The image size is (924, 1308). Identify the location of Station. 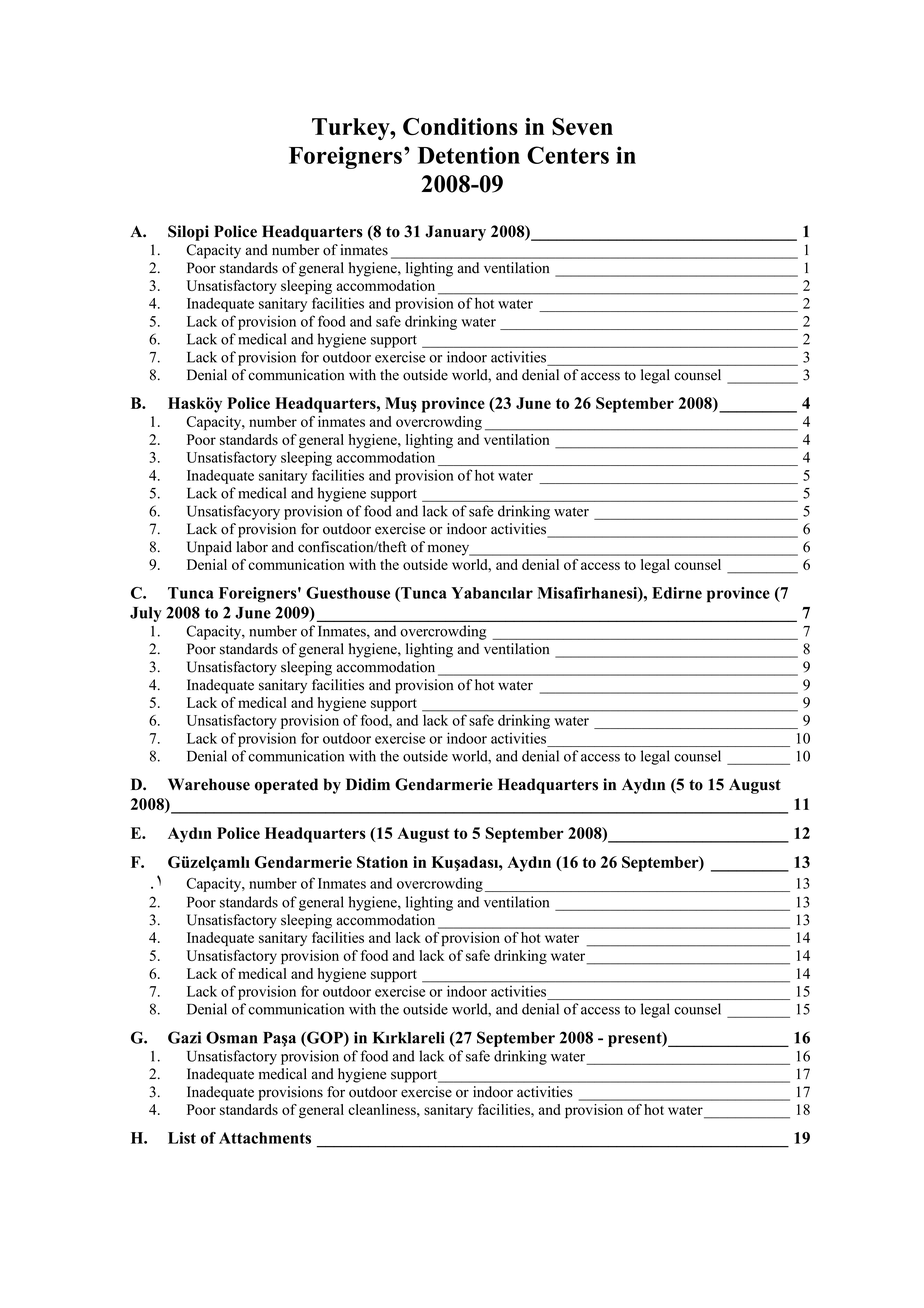
(382, 862).
